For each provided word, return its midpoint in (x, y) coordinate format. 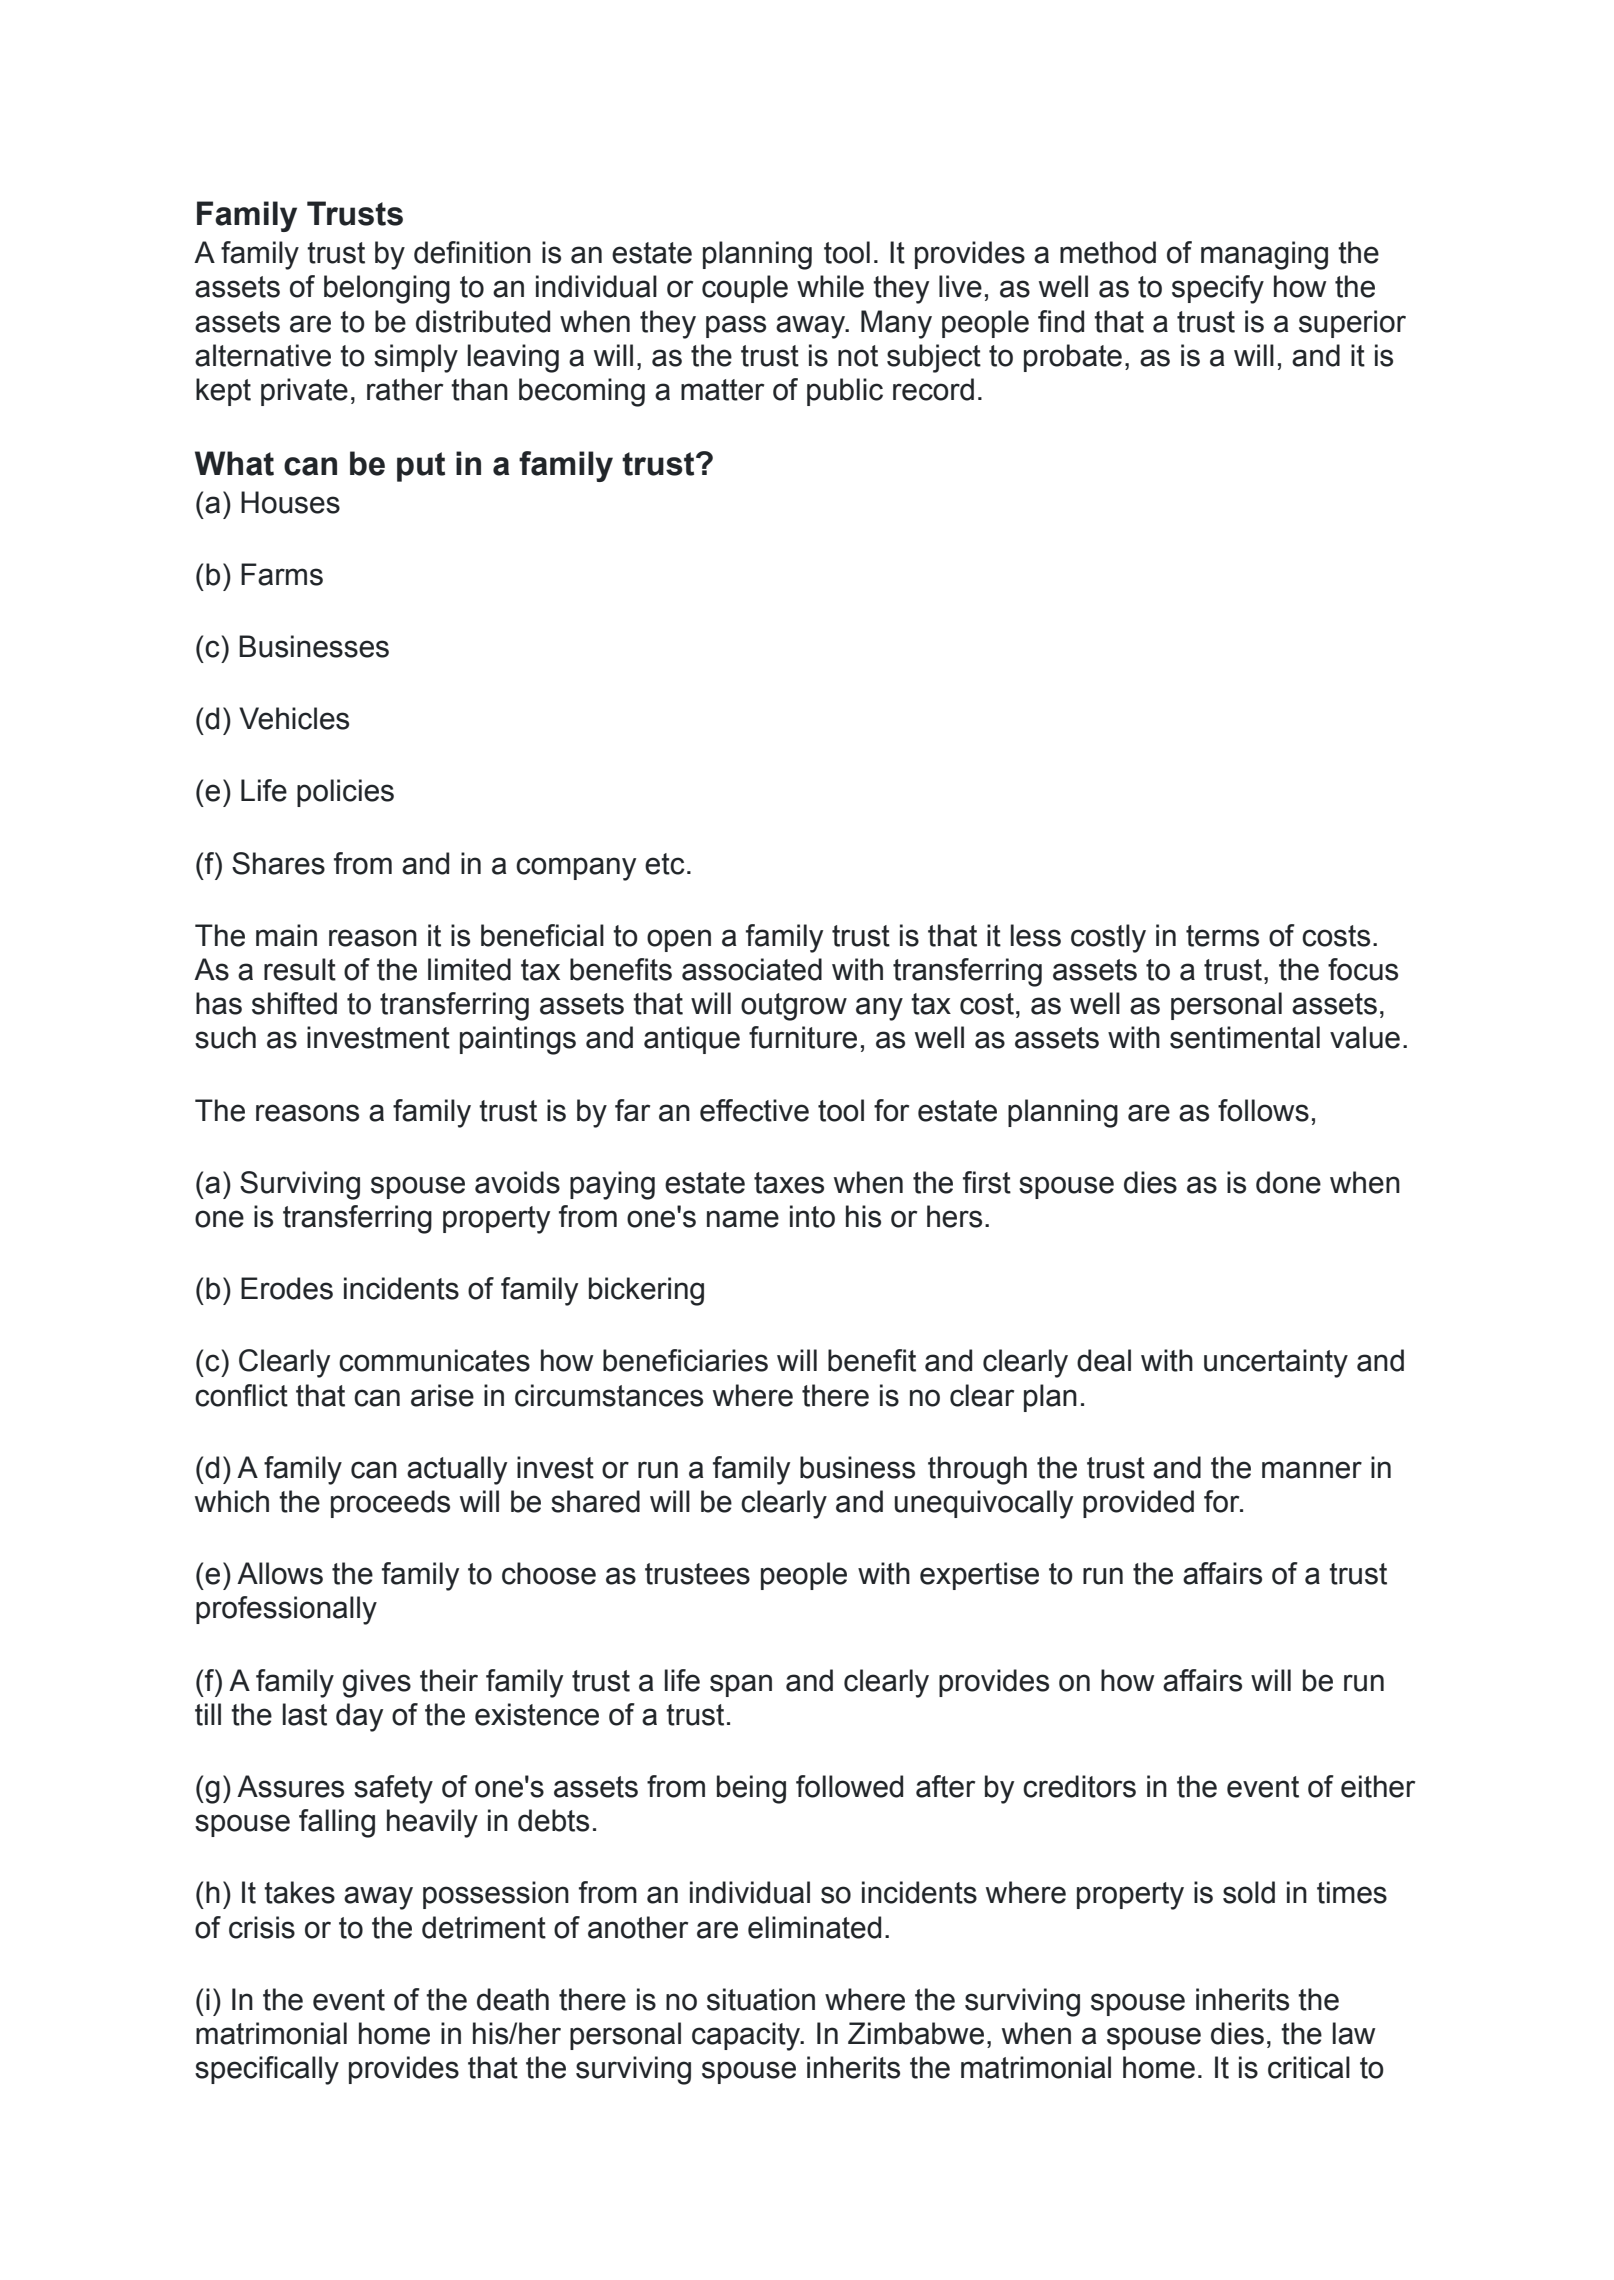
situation (761, 1999)
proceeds (390, 1504)
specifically (267, 2070)
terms (1222, 936)
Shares (278, 863)
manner (1312, 1470)
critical (1309, 2067)
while (830, 286)
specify (1218, 289)
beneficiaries (685, 1360)
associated (752, 969)
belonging (387, 289)
